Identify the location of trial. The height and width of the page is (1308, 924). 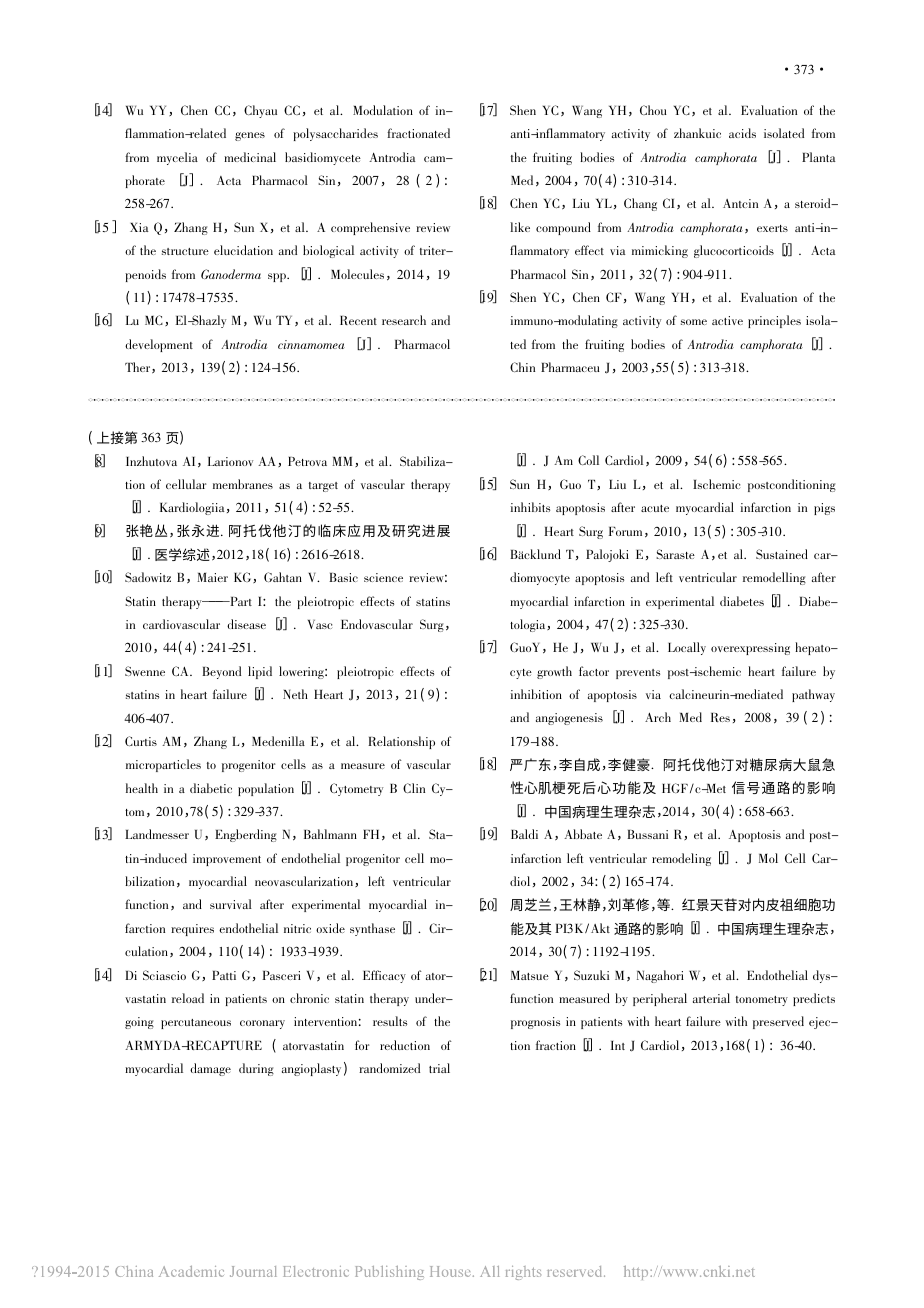
(439, 1068).
